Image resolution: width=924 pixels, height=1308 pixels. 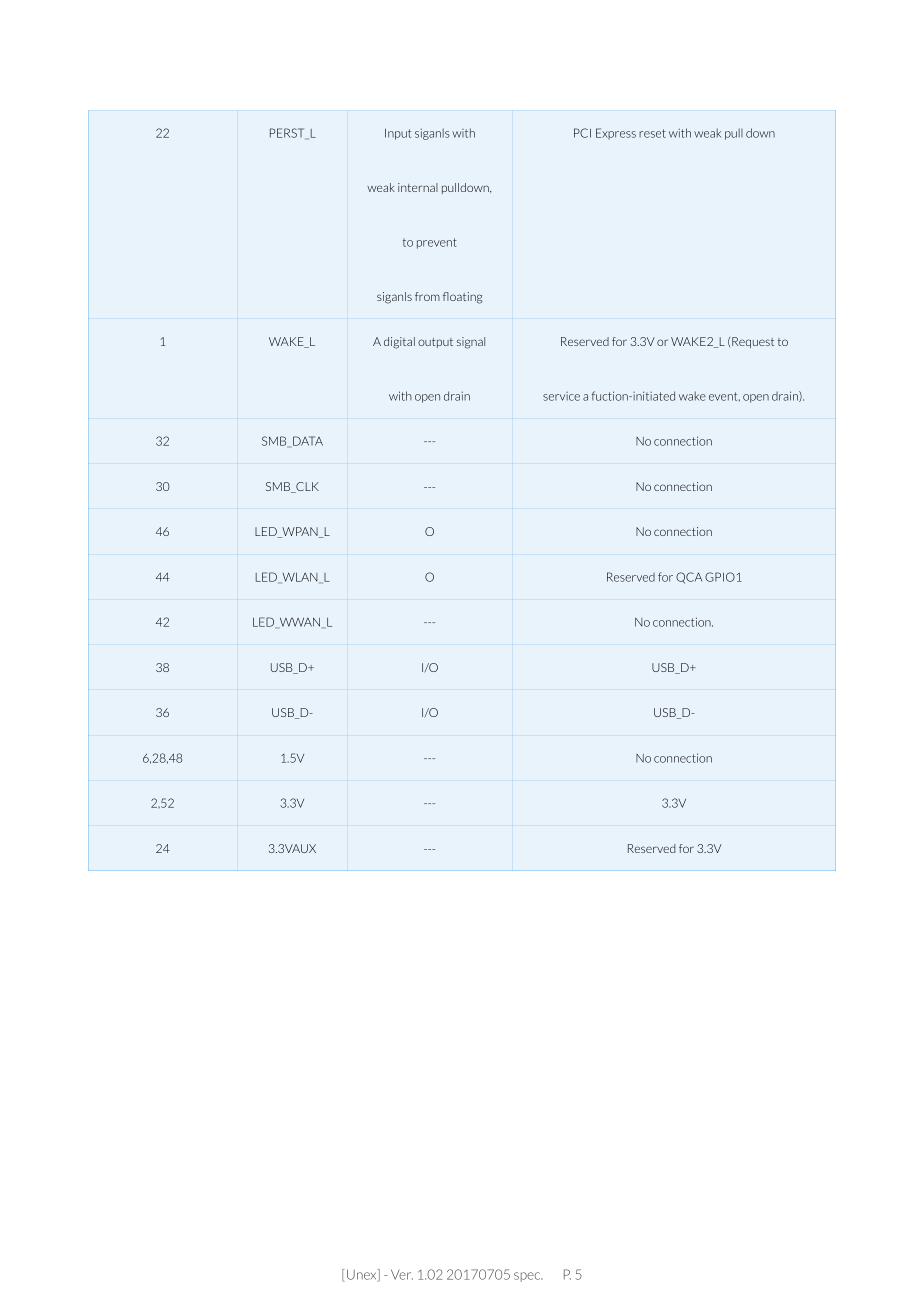 What do you see at coordinates (561, 396) in the document?
I see `service` at bounding box center [561, 396].
